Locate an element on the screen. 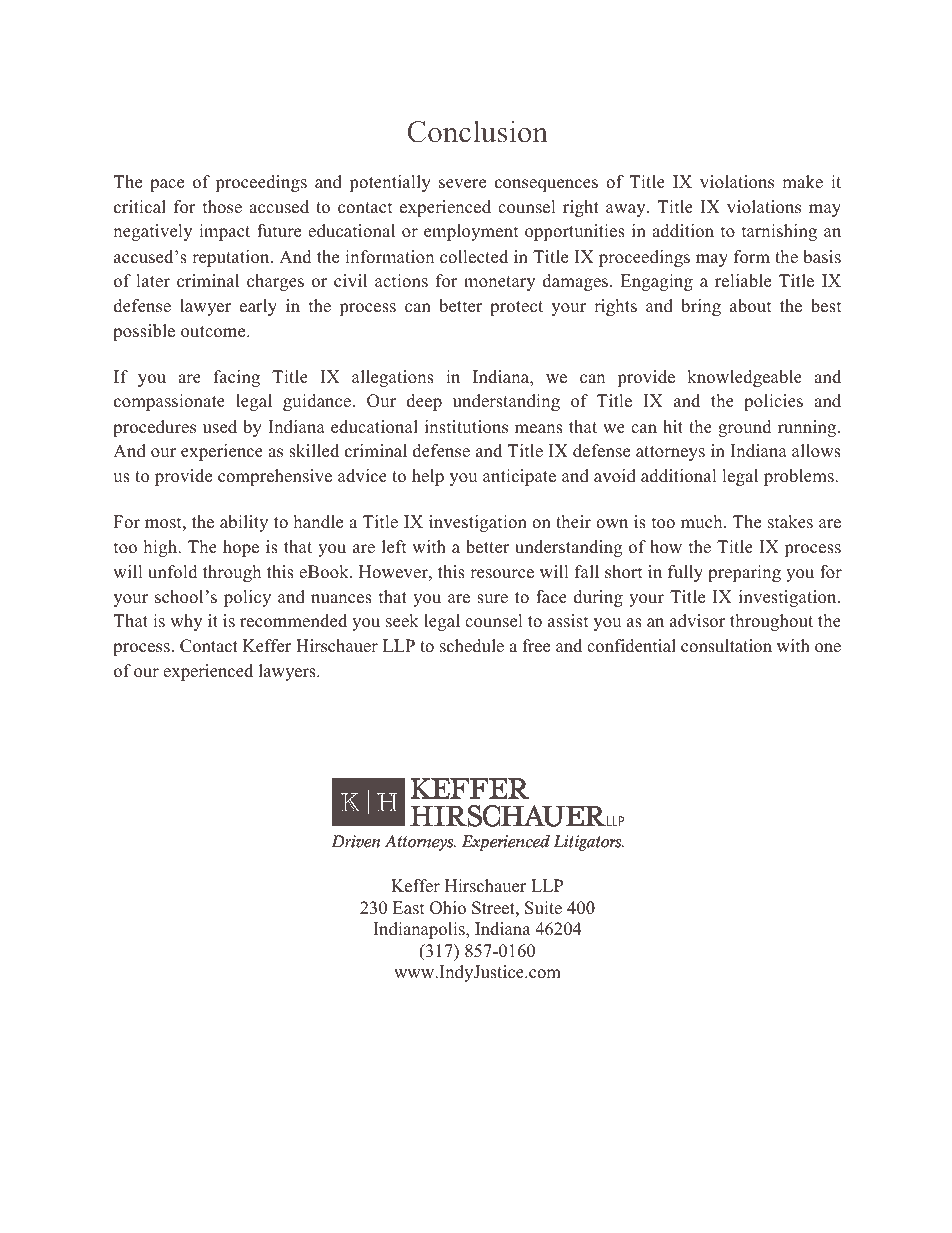  schedule is located at coordinates (472, 646).
